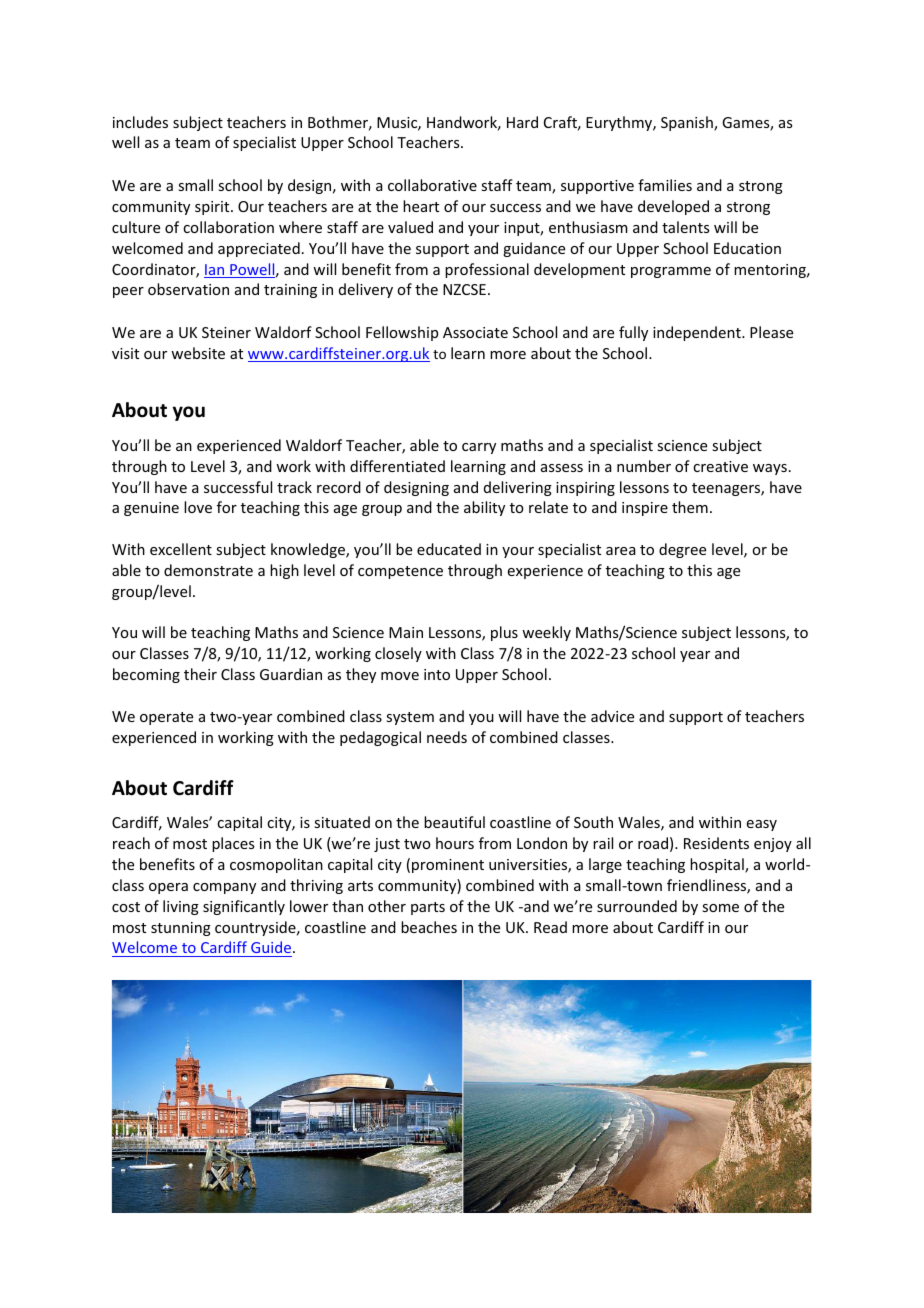 This page has height=1308, width=924. I want to click on excellent, so click(181, 549).
